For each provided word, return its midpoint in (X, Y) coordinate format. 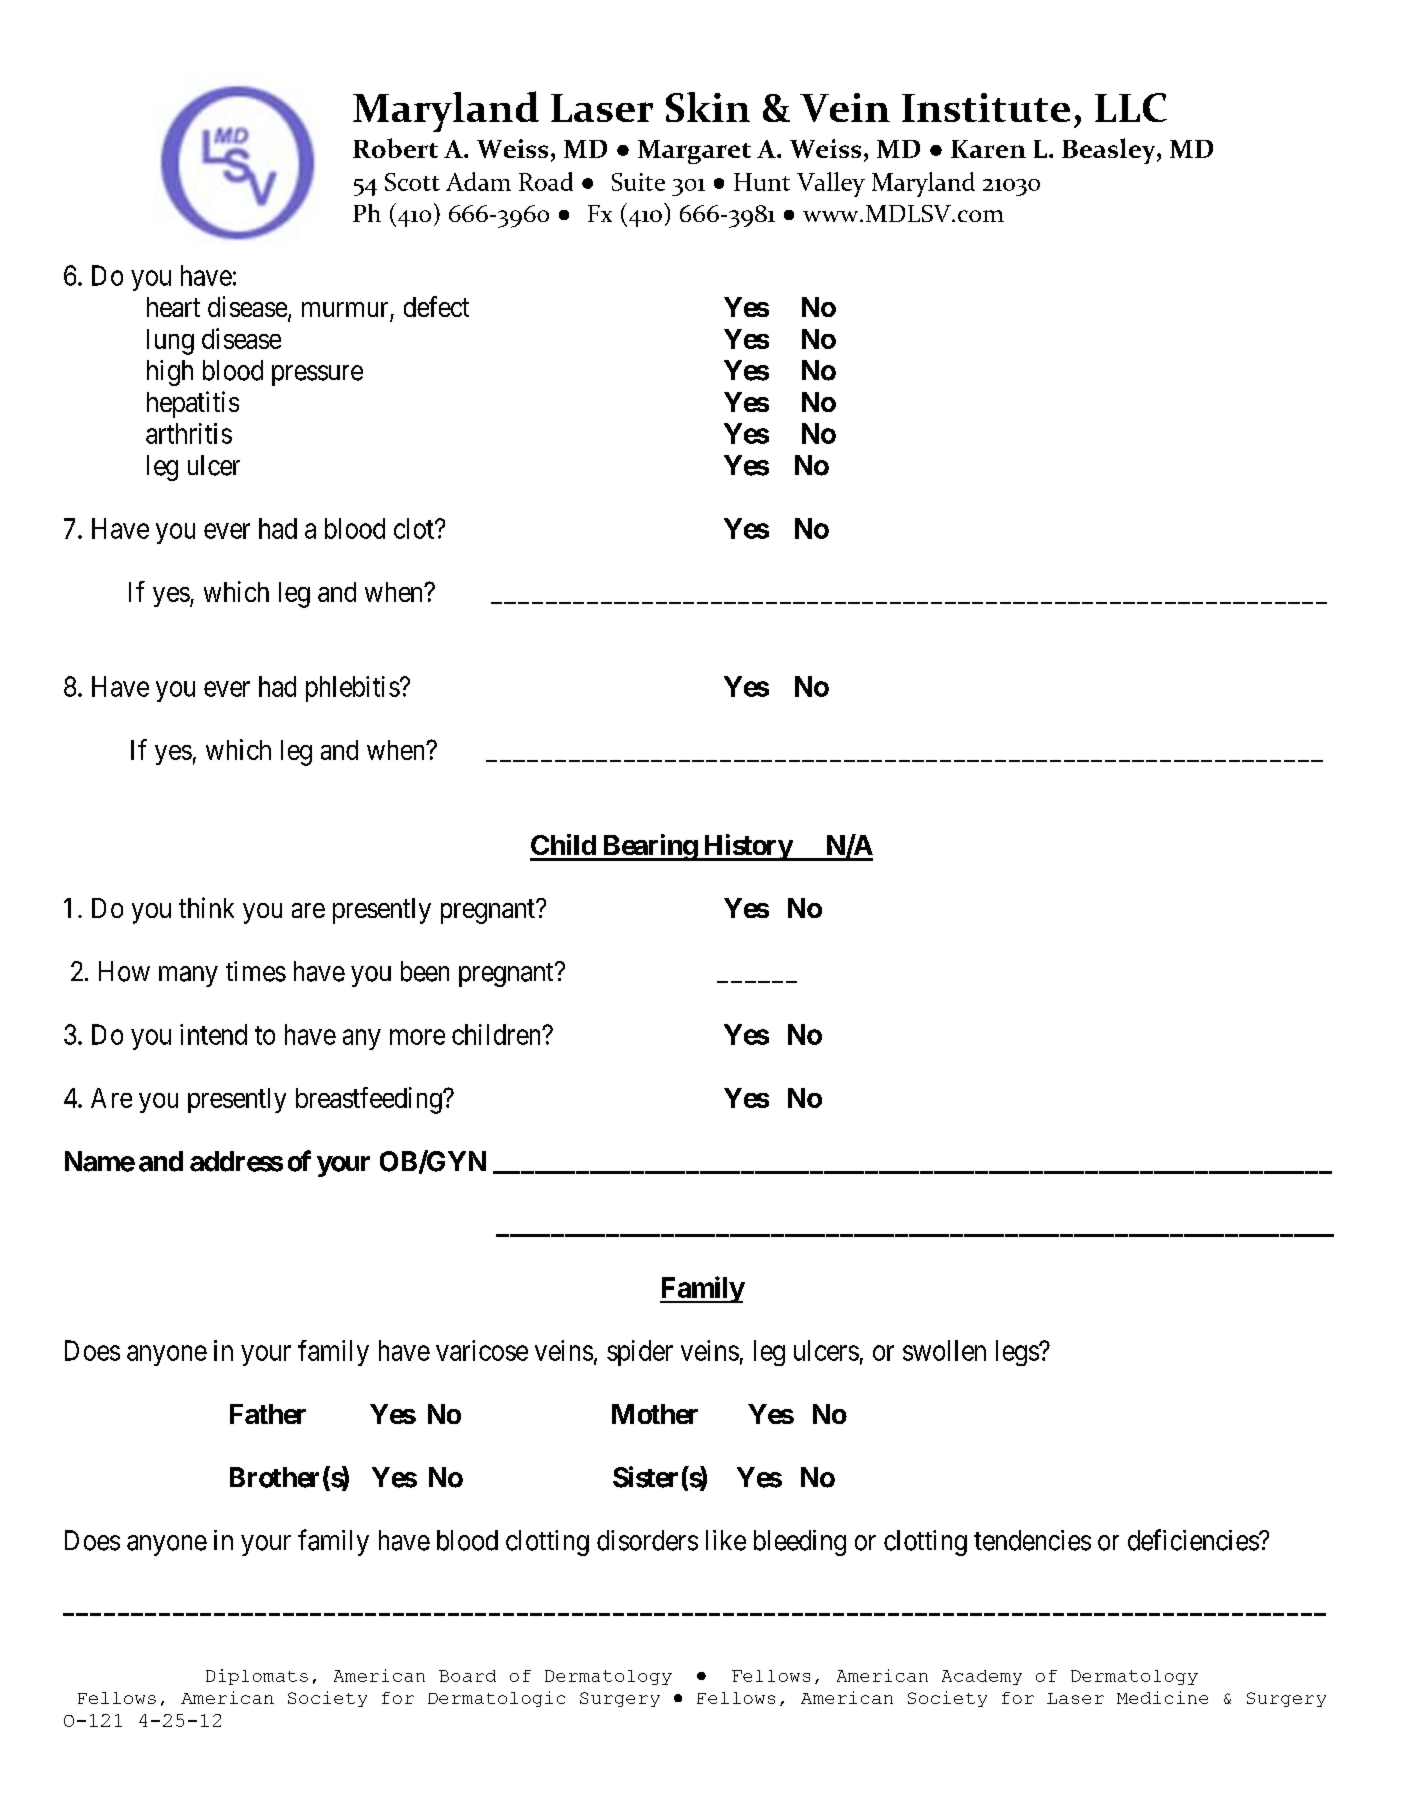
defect (436, 306)
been (425, 971)
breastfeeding (370, 1100)
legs (1018, 1353)
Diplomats (257, 1677)
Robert (395, 148)
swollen (944, 1350)
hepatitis (193, 404)
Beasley (1110, 151)
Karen (988, 149)
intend (213, 1034)
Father (268, 1414)
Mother (655, 1414)
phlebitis (353, 689)
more (417, 1037)
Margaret (694, 152)
